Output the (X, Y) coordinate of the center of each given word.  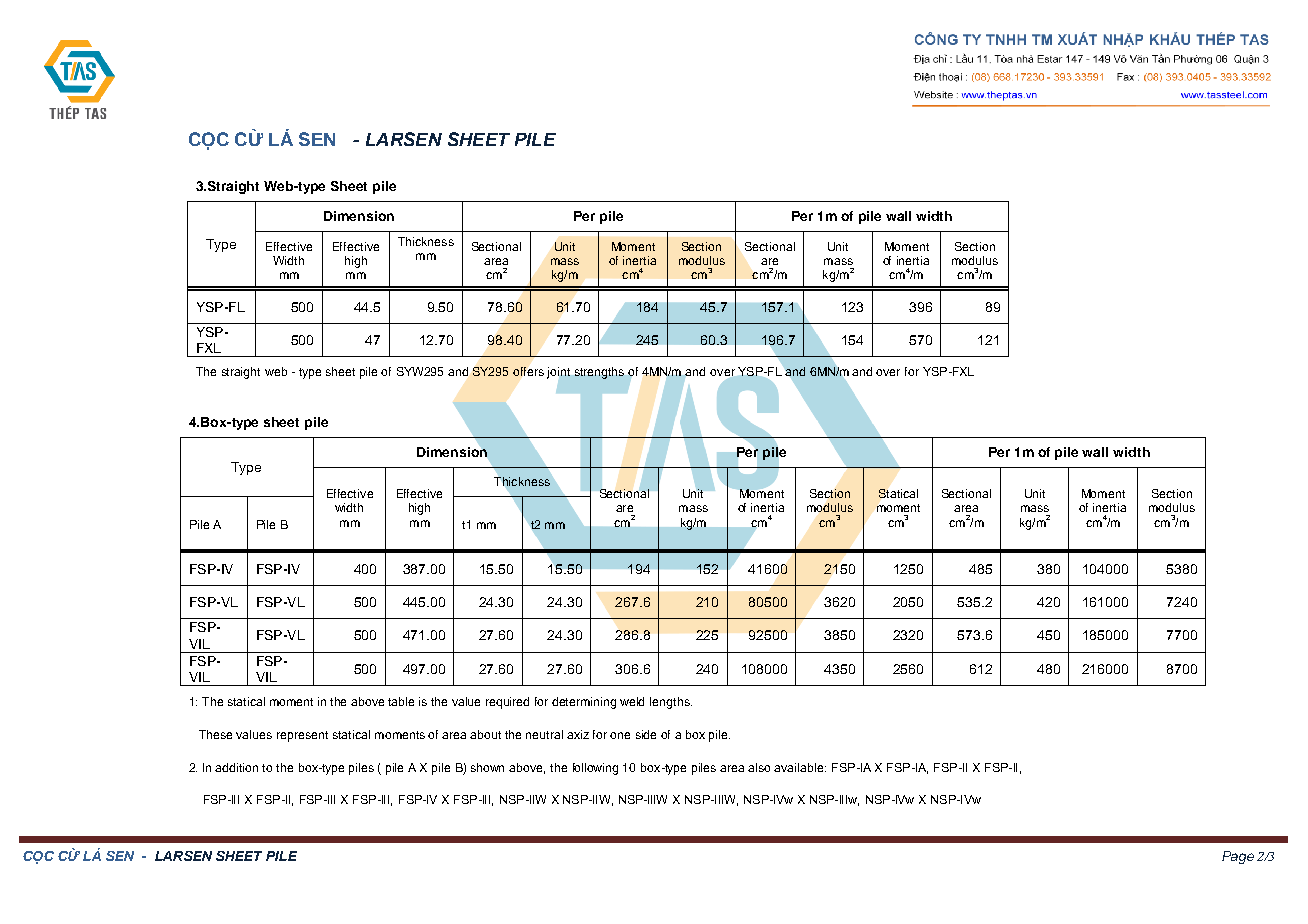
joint (558, 373)
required (507, 703)
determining (584, 703)
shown (487, 767)
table (401, 701)
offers (528, 371)
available (800, 767)
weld (632, 701)
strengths (599, 373)
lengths (671, 703)
